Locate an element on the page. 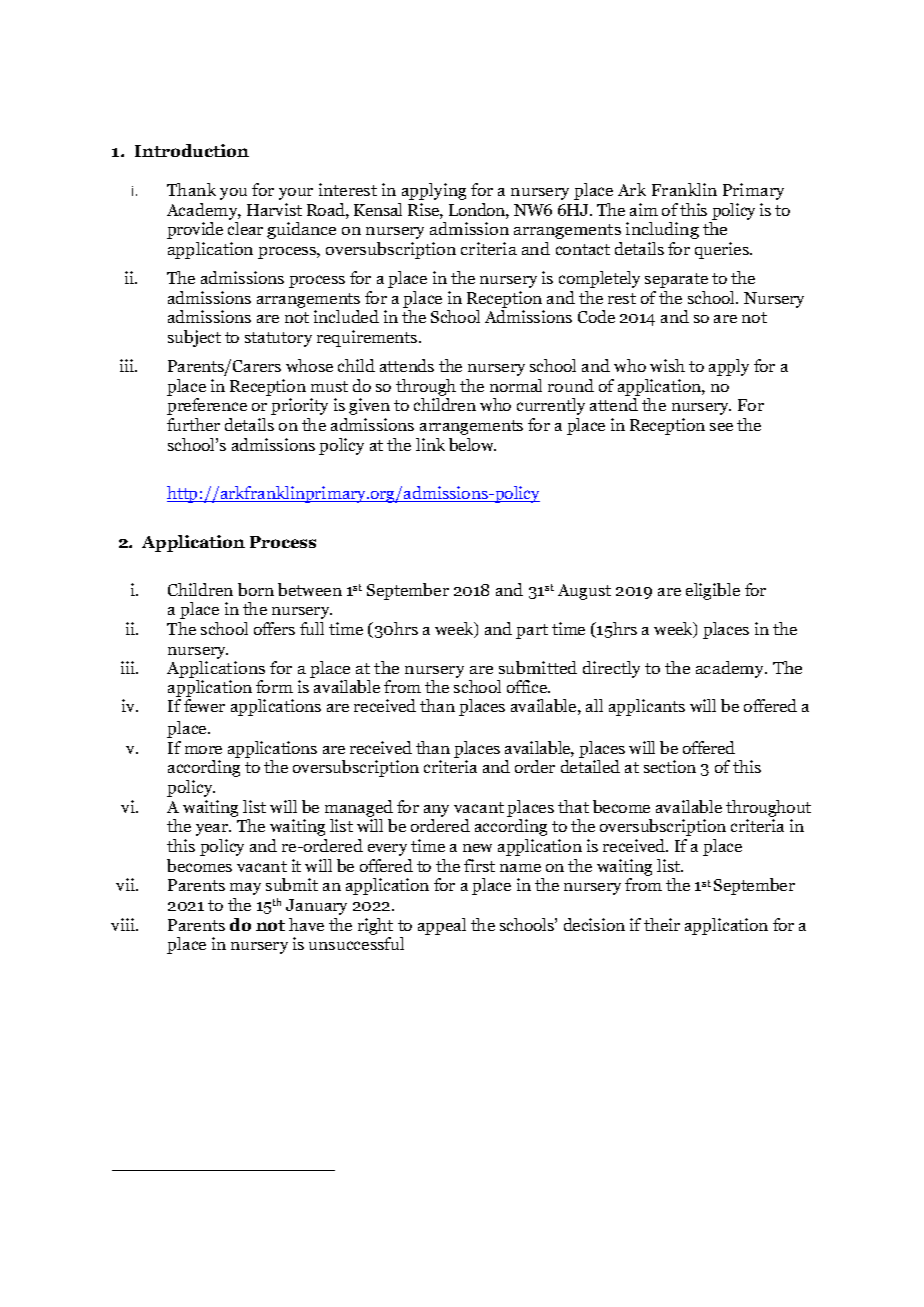  may is located at coordinates (245, 889).
